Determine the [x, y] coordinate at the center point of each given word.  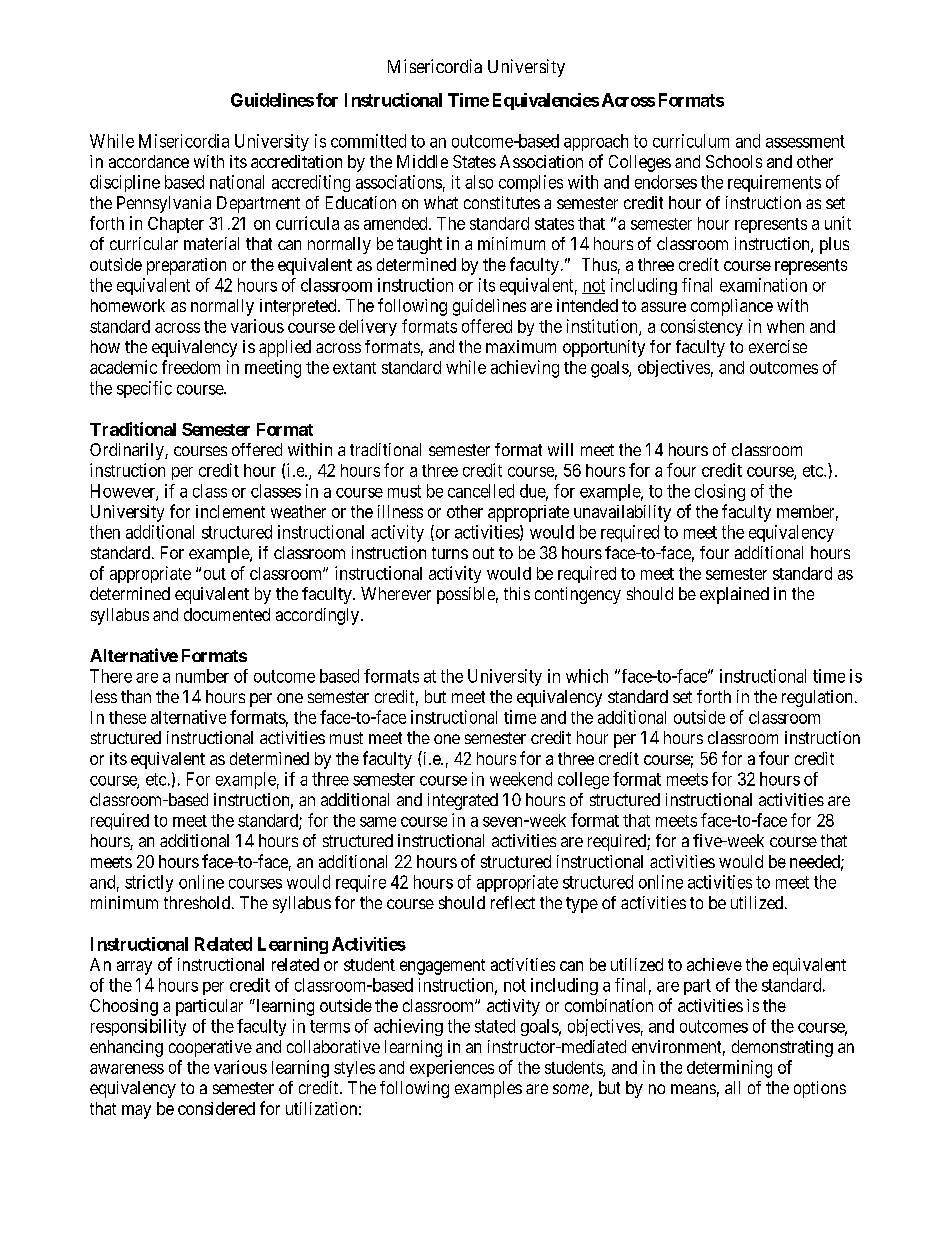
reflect [513, 902]
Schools [734, 161]
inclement [230, 511]
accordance [149, 161]
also [479, 182]
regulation [817, 698]
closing [720, 492]
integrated [463, 801]
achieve [714, 964]
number [202, 676]
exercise [778, 346]
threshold [198, 902]
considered [216, 1108]
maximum [521, 346]
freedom [191, 367]
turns [450, 553]
